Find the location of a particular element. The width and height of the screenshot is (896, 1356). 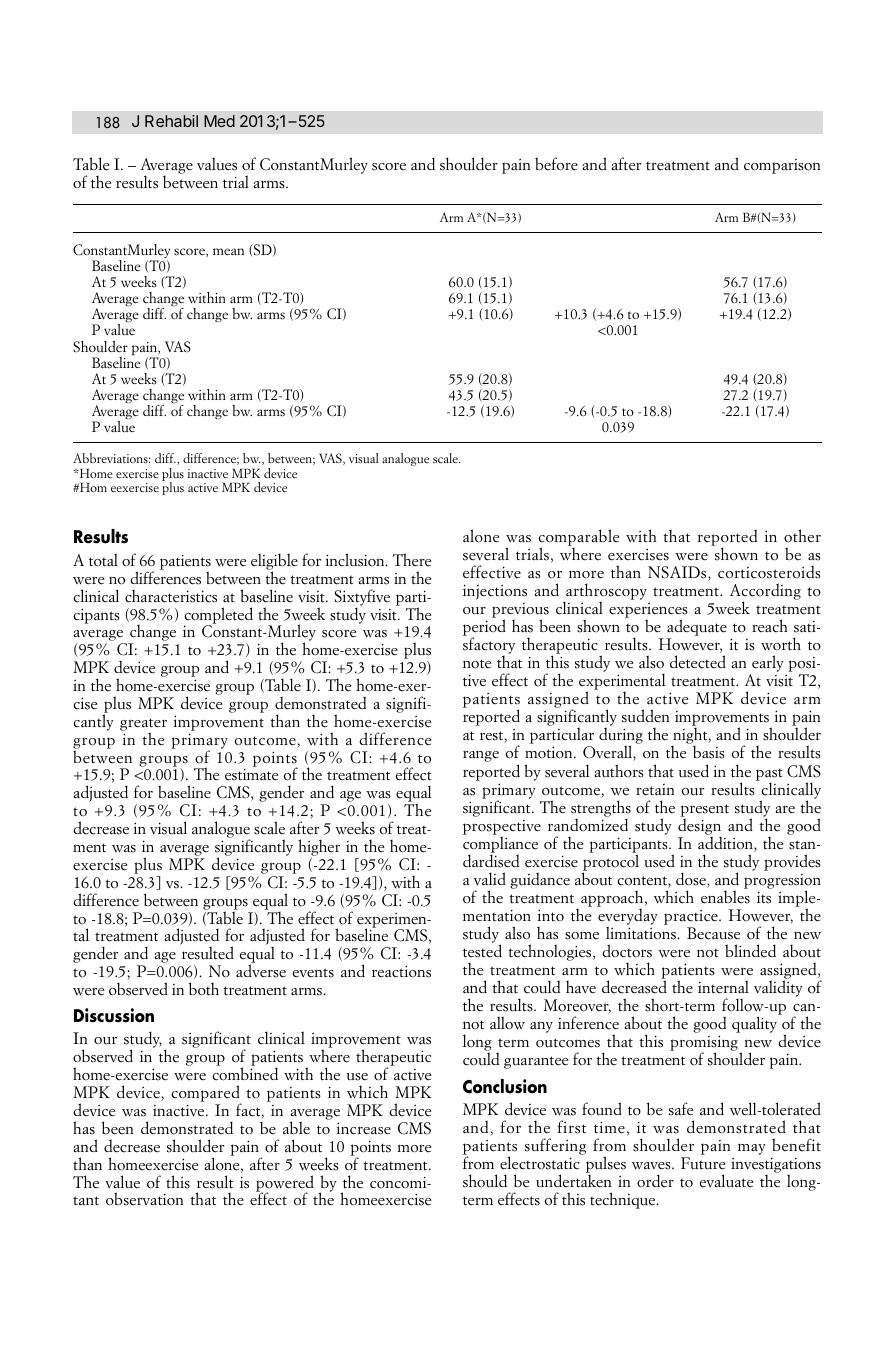

compared is located at coordinates (206, 1095).
